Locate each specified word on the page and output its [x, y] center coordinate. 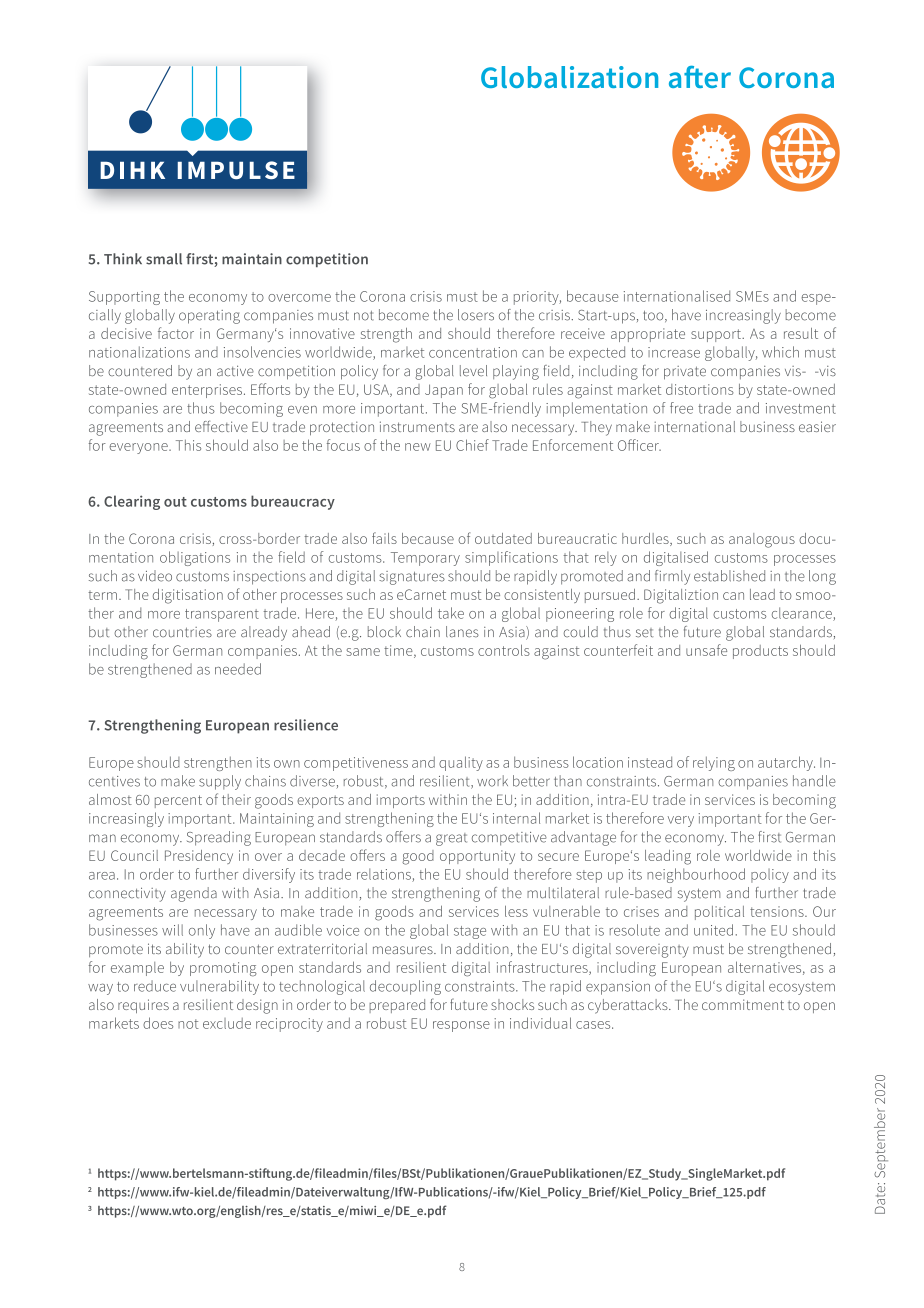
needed [238, 669]
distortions [700, 389]
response [461, 1026]
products [760, 652]
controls [504, 650]
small [164, 259]
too [654, 316]
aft [686, 77]
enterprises [207, 391]
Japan [444, 391]
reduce [155, 986]
